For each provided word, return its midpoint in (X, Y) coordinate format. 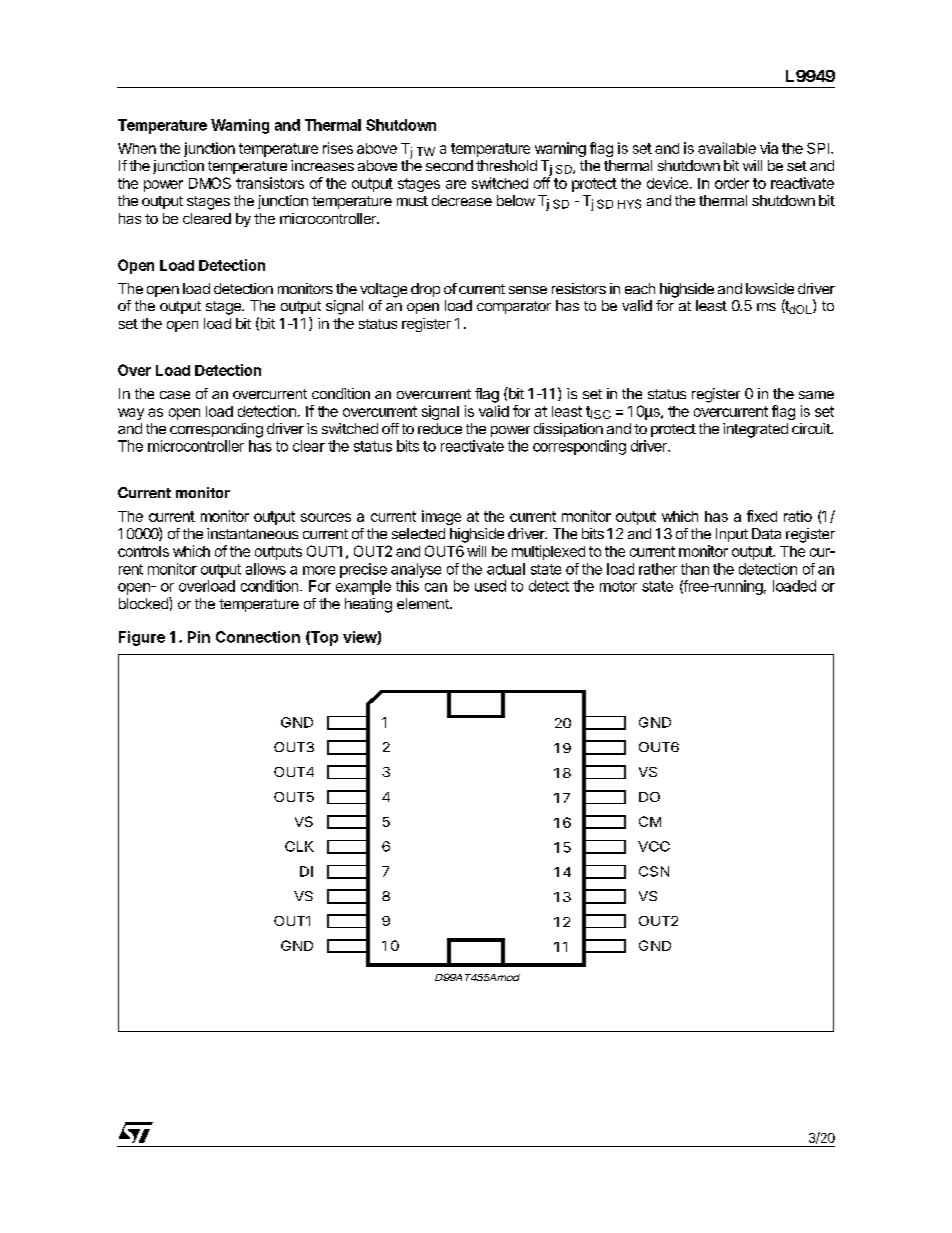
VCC (654, 846)
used (490, 586)
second (449, 165)
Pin (199, 637)
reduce (440, 428)
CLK (299, 846)
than (695, 569)
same (816, 395)
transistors (270, 183)
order (732, 183)
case (175, 395)
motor (618, 586)
